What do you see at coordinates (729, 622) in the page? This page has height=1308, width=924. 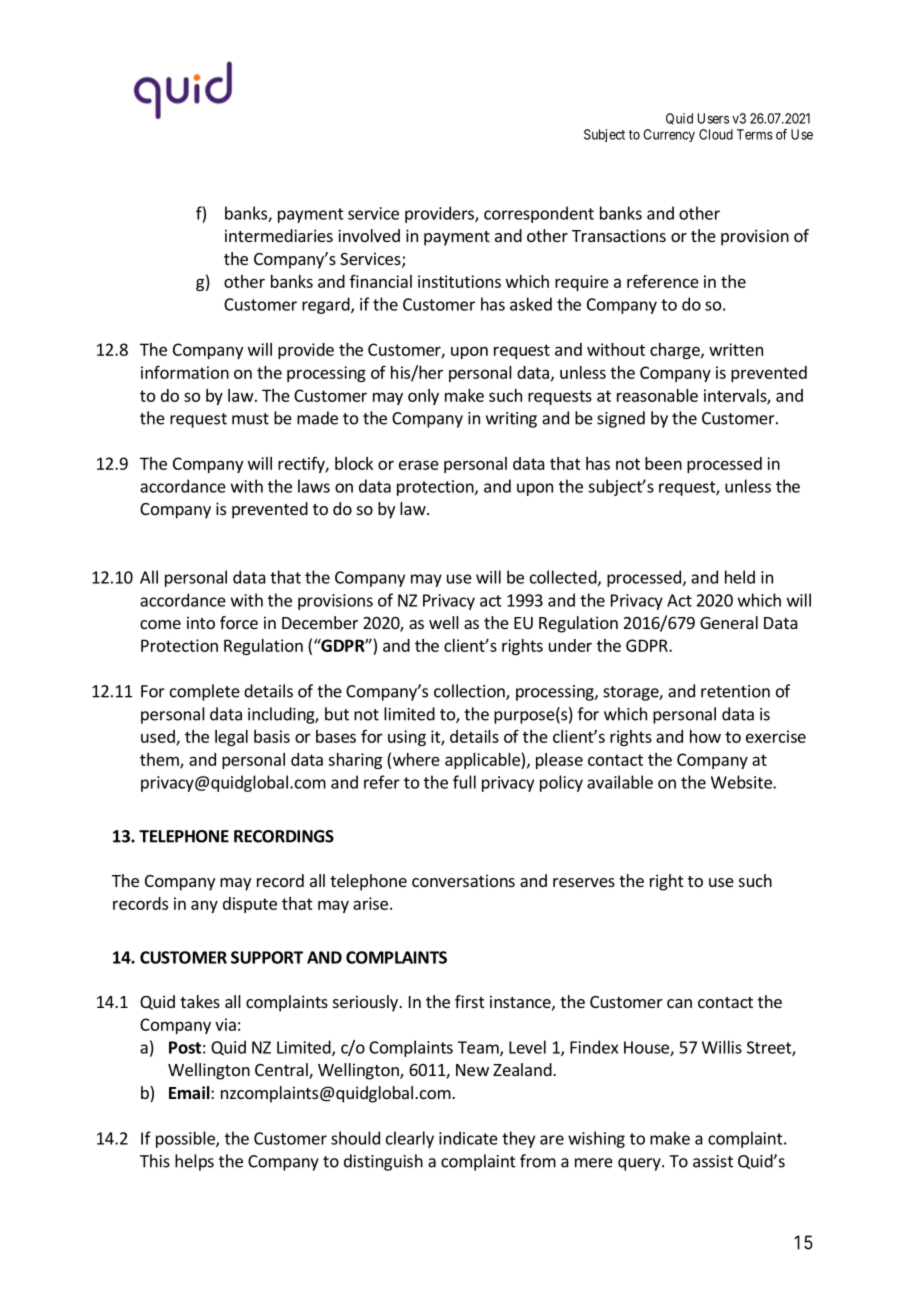 I see `General` at bounding box center [729, 622].
